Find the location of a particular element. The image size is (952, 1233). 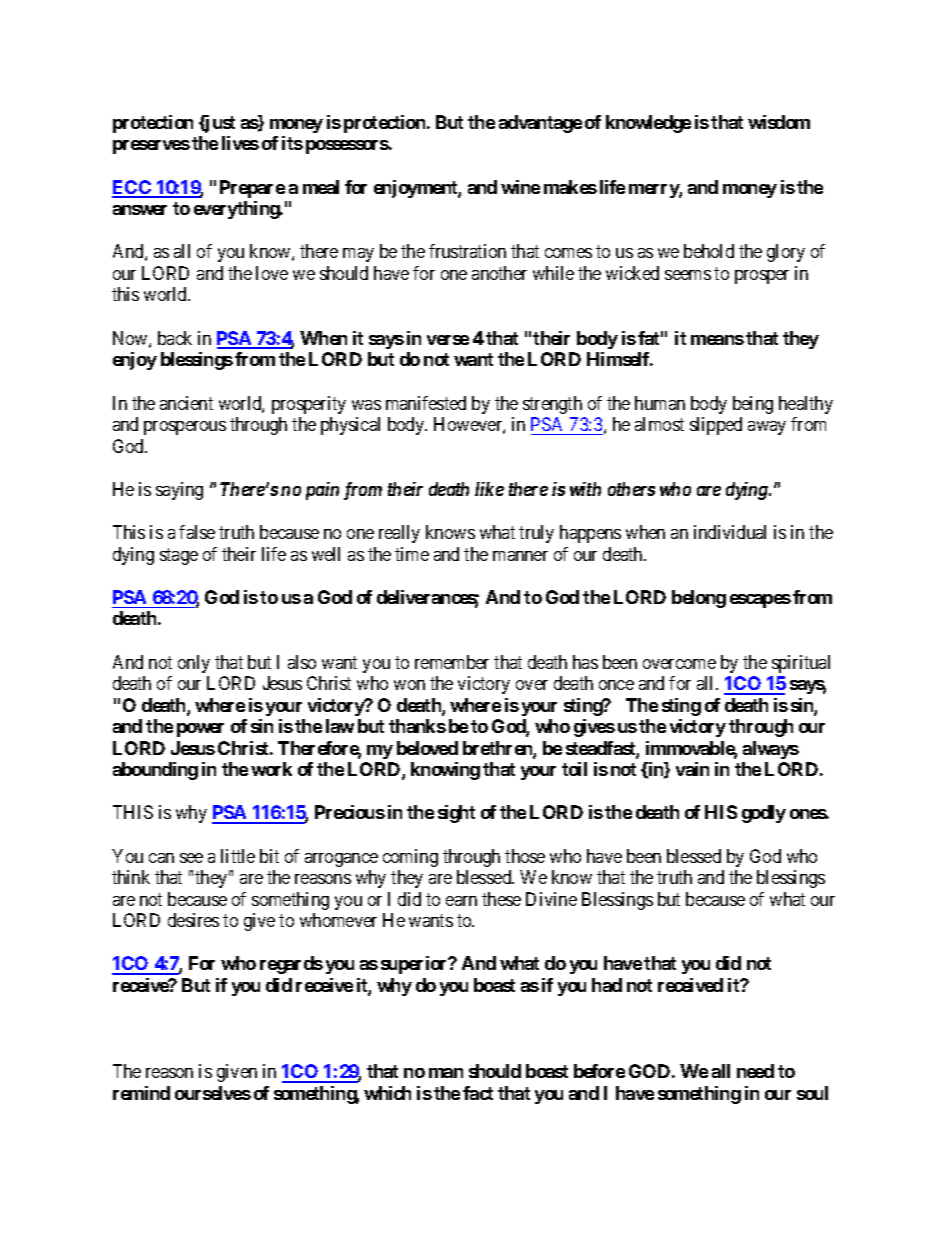

godly is located at coordinates (764, 814).
